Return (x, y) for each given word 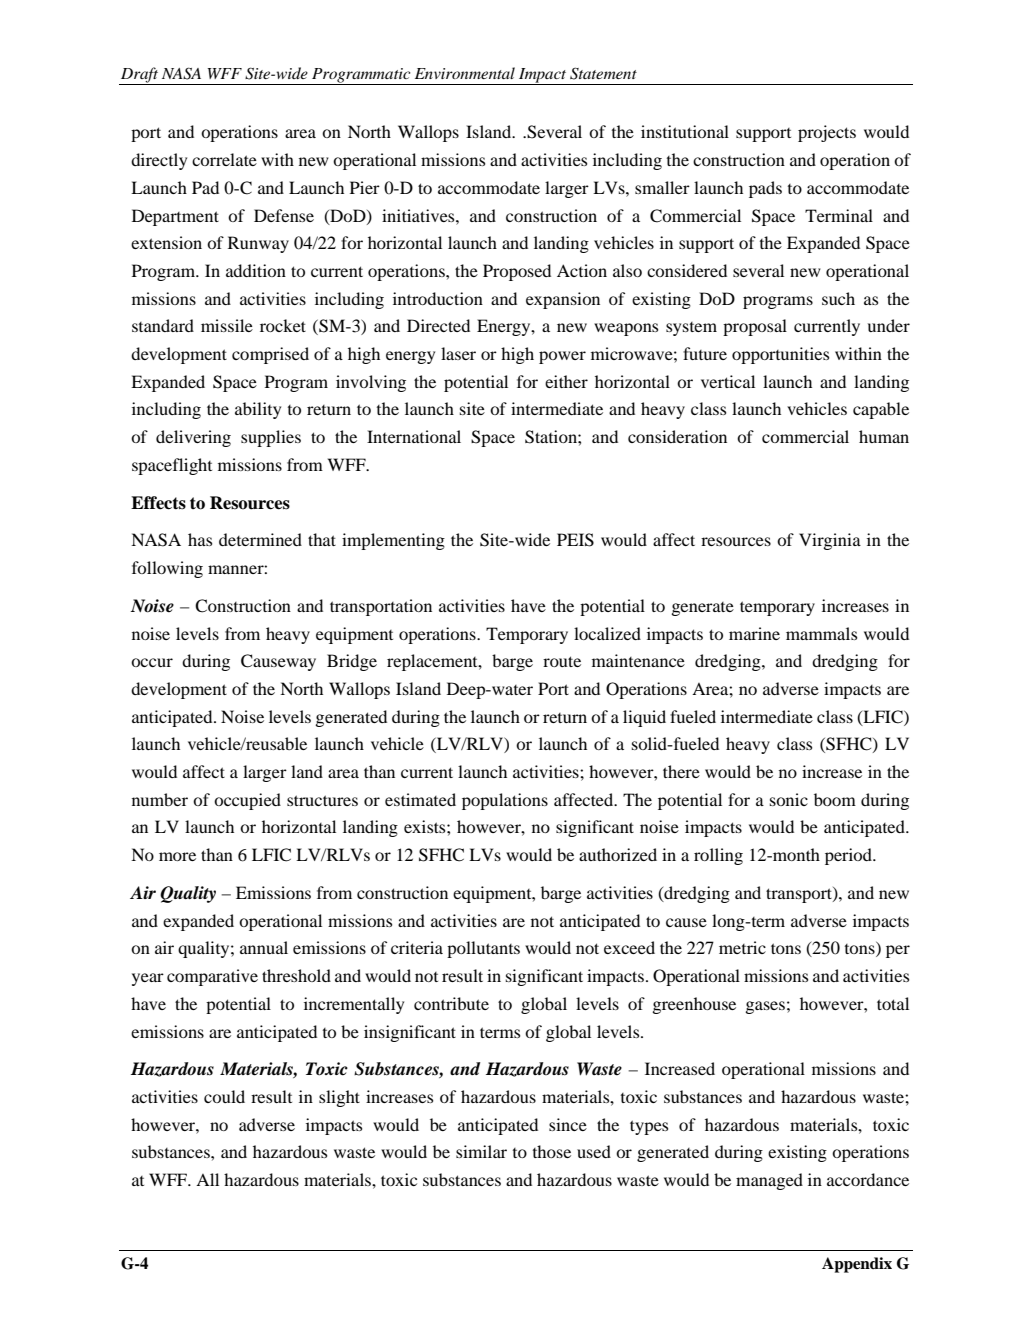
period (849, 856)
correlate (224, 159)
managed (769, 1181)
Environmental (465, 73)
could (224, 1096)
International (414, 436)
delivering (193, 438)
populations (505, 801)
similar (481, 1151)
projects (827, 133)
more (177, 856)
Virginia (830, 541)
